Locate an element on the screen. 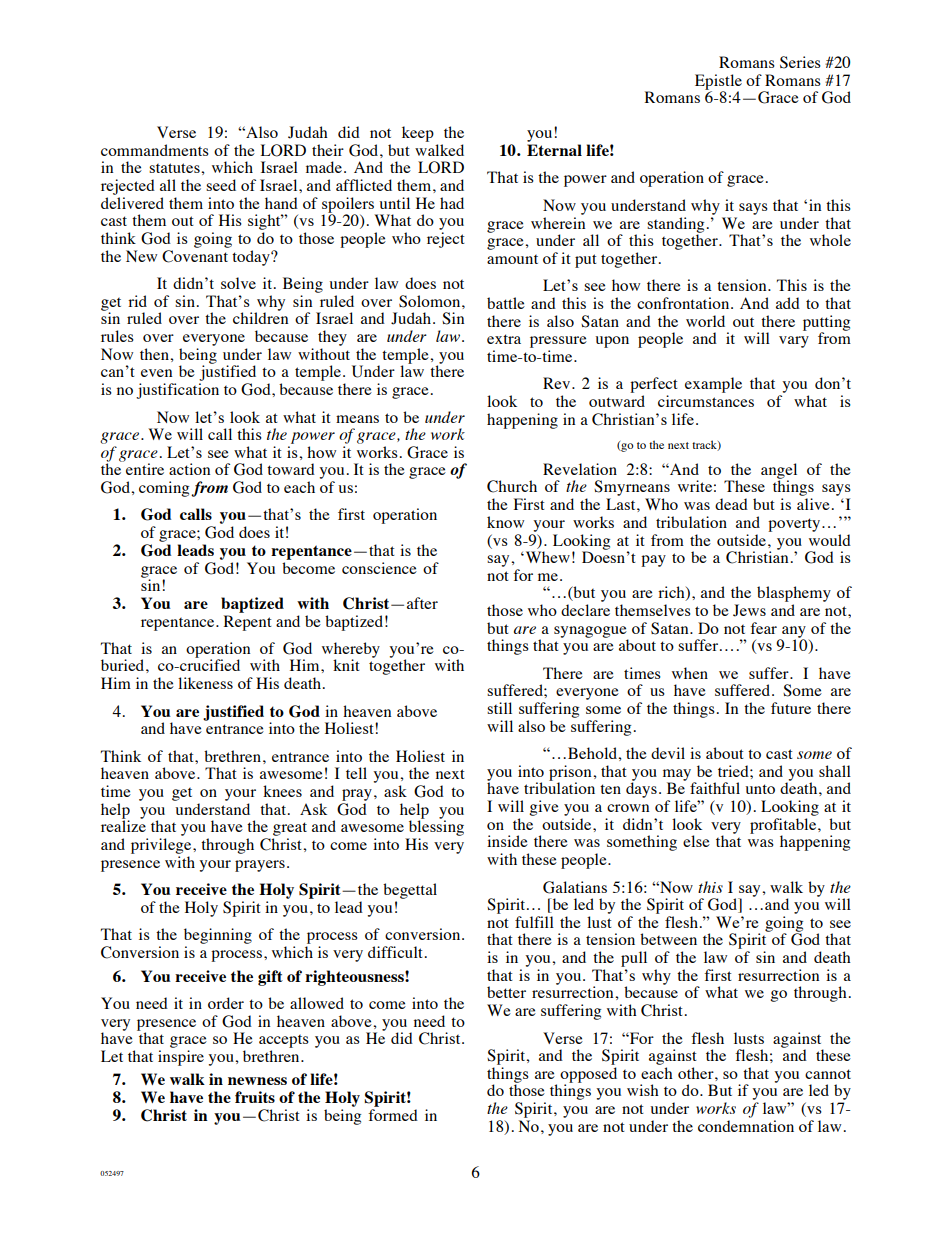  Epistle is located at coordinates (718, 83).
